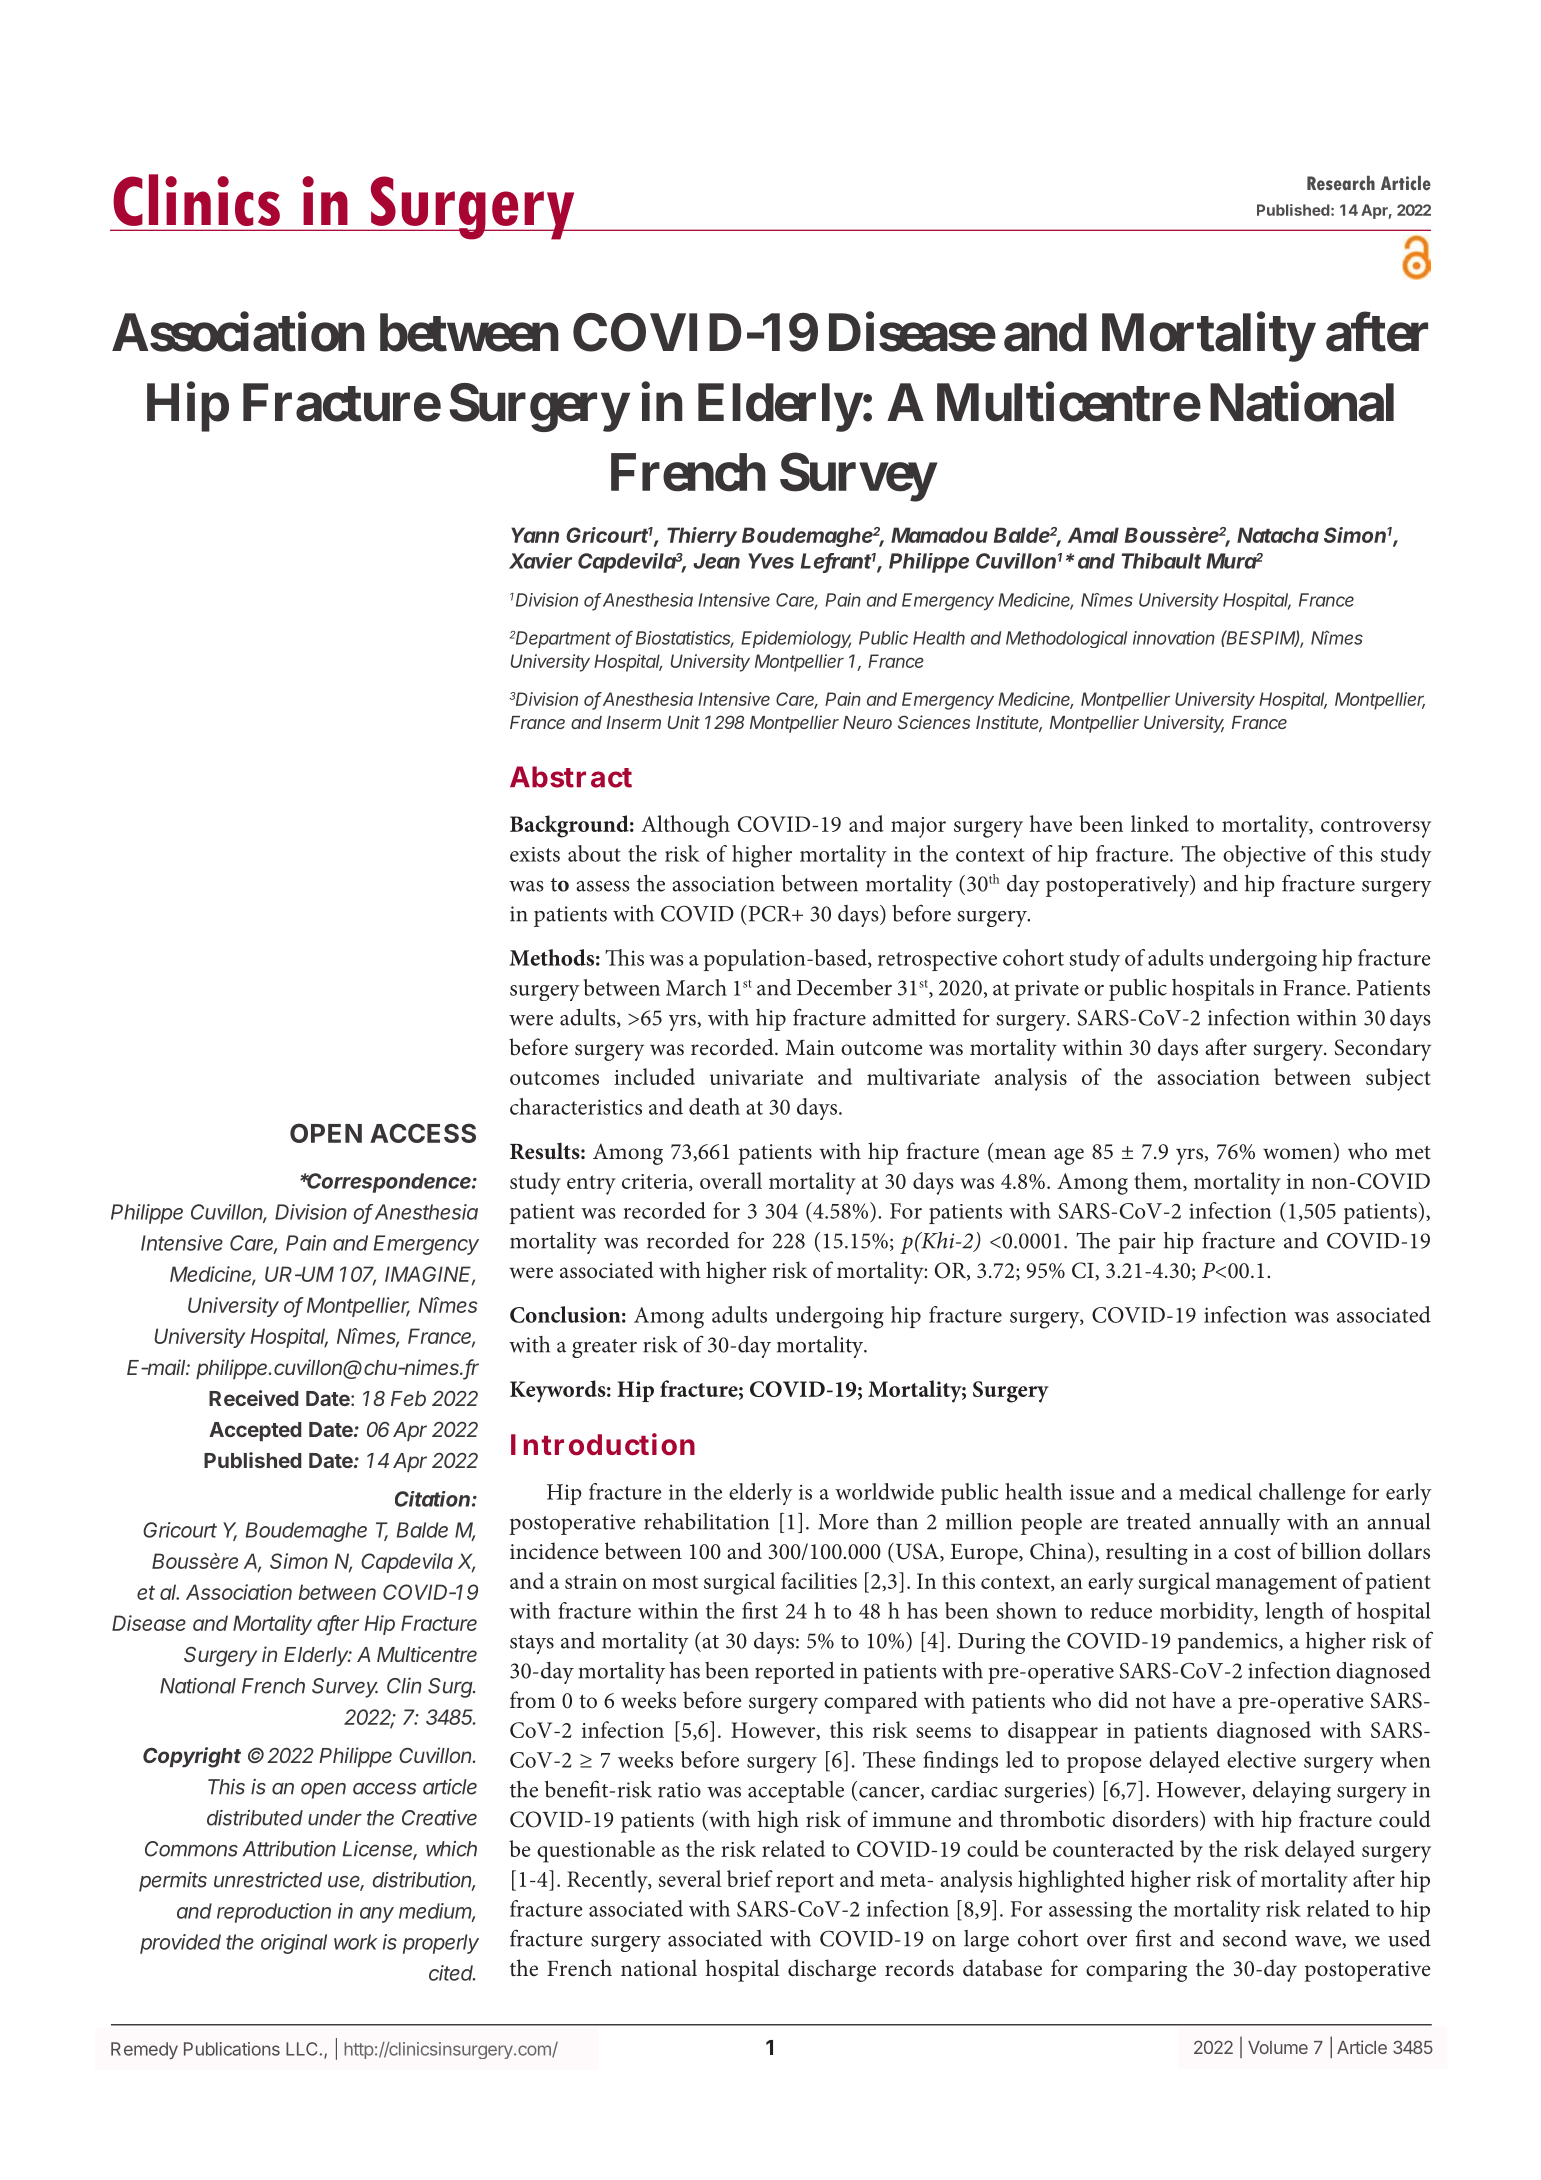  Describe the element at coordinates (884, 1491) in the screenshot. I see `worldwide` at that location.
